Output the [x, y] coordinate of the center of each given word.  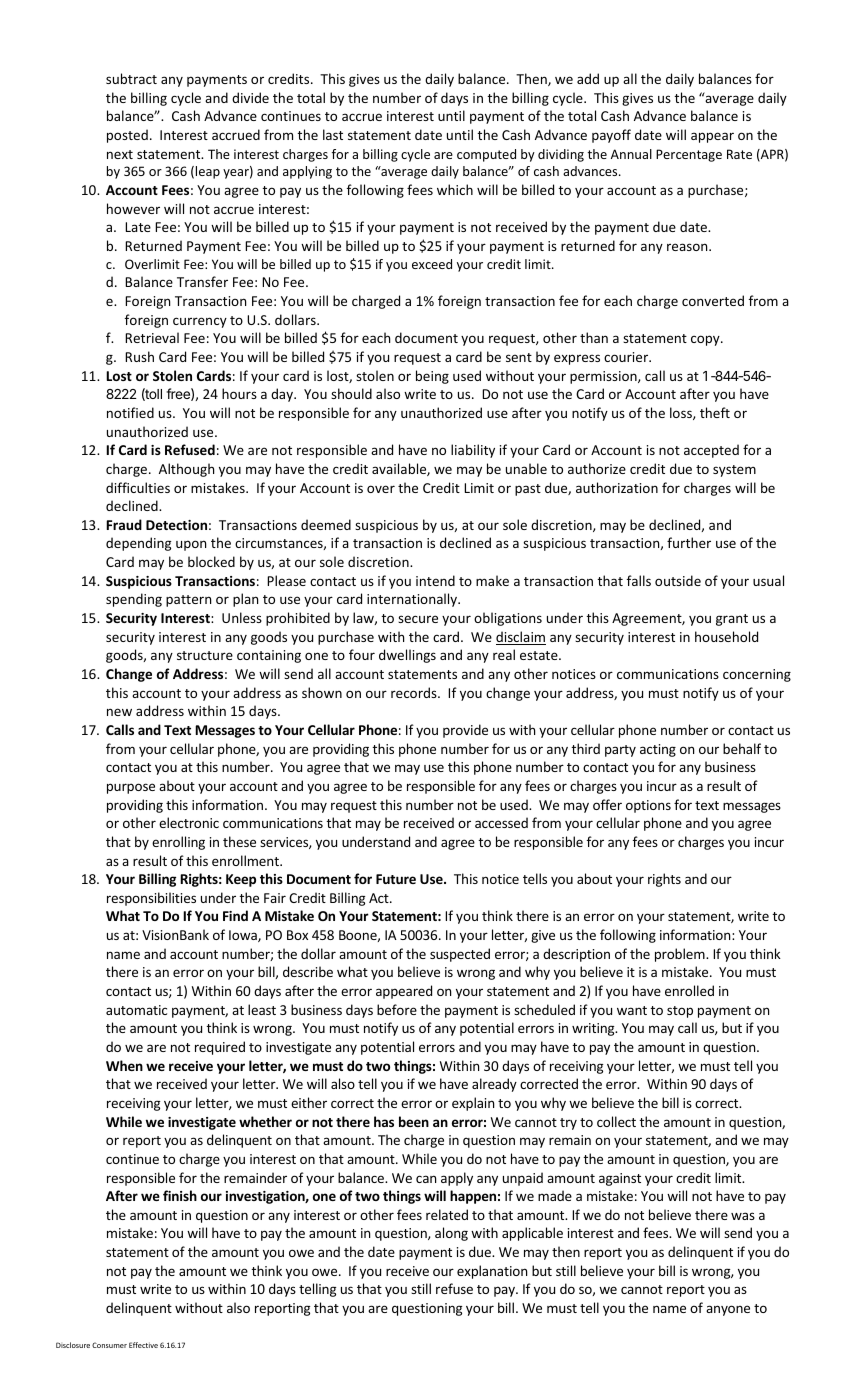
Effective [143, 1345]
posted [127, 136]
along [451, 1234]
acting [658, 750]
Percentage [689, 155]
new [119, 712]
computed [486, 155]
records [415, 692]
